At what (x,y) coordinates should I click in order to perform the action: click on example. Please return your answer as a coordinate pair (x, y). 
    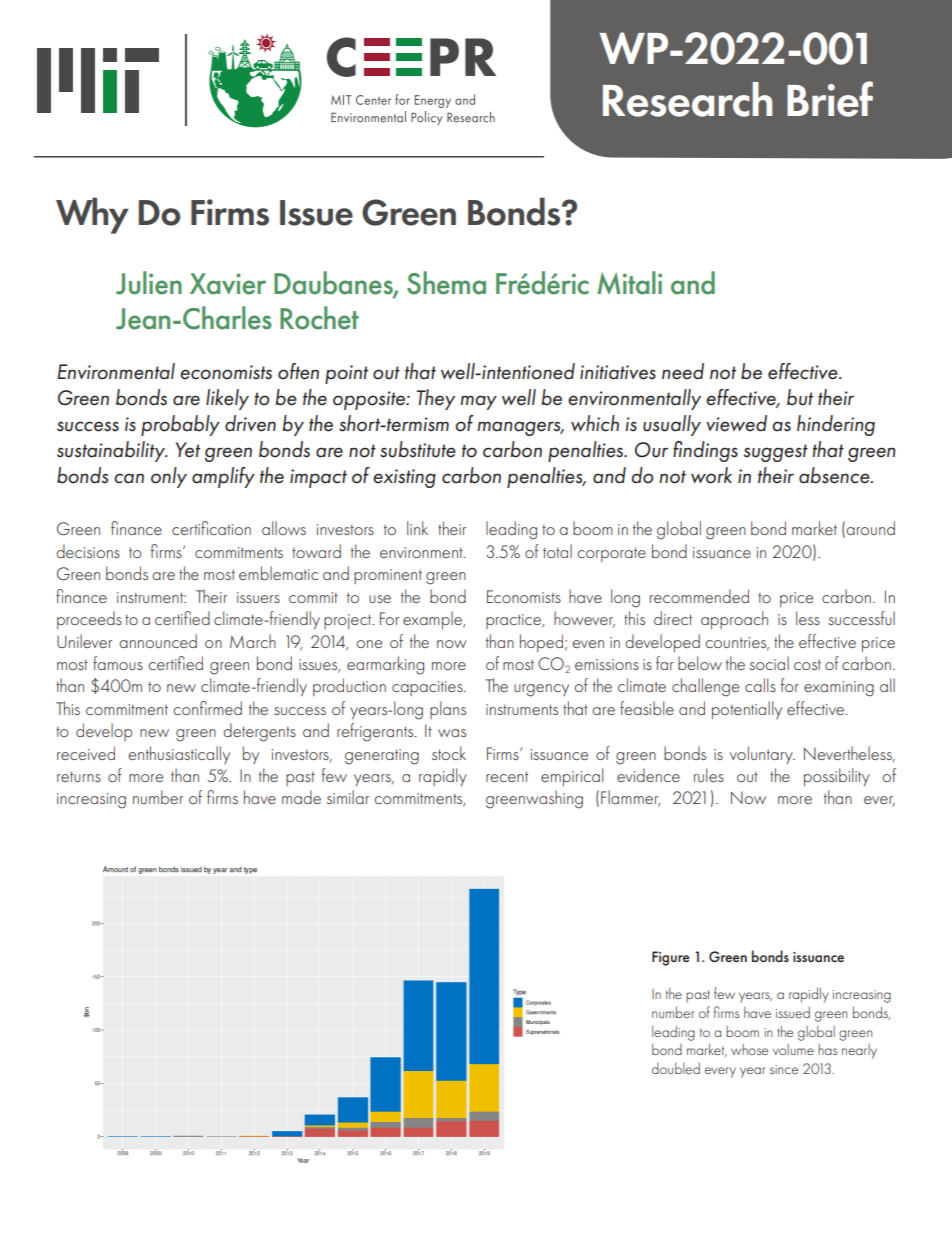
    Looking at the image, I should click on (434, 620).
